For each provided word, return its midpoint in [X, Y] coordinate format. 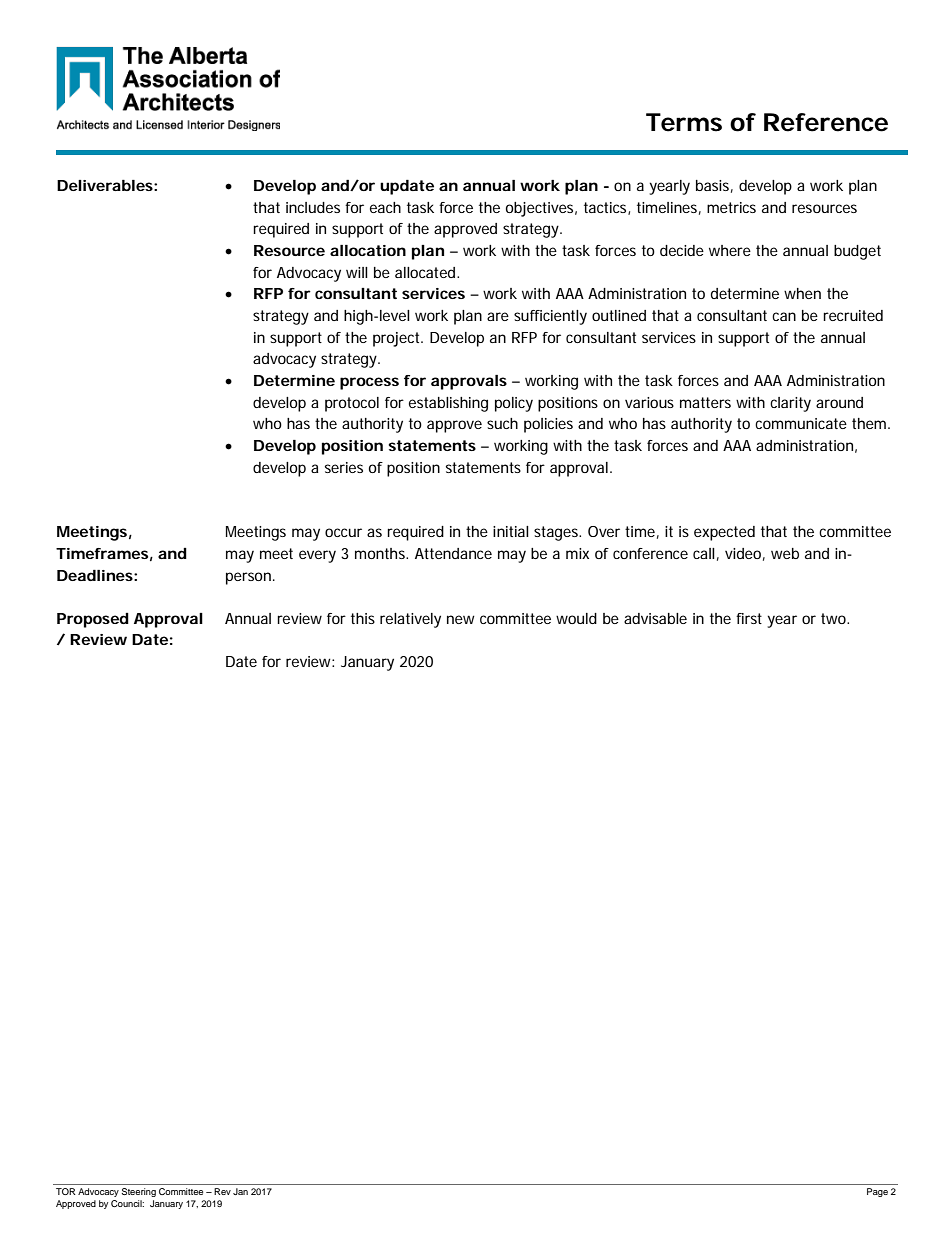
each [385, 207]
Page [877, 1192]
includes [313, 207]
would [576, 618]
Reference [826, 122]
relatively [410, 620]
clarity [790, 404]
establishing [448, 404]
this [363, 618]
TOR [66, 1191]
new [461, 619]
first [749, 618]
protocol [352, 404]
